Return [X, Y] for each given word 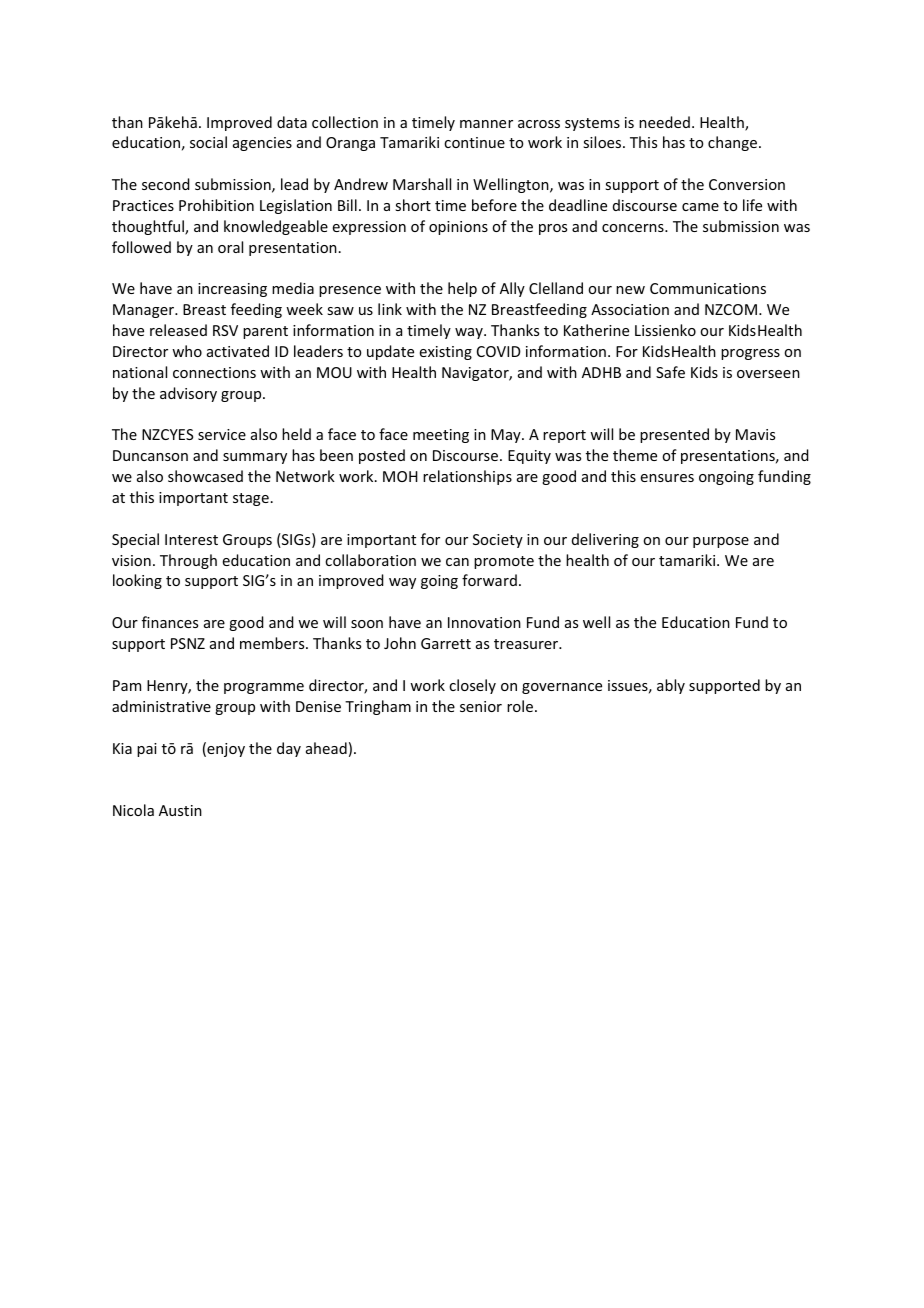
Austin [180, 810]
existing [446, 353]
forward [489, 580]
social [208, 142]
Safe [670, 372]
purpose [721, 542]
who [187, 351]
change [734, 143]
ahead [326, 748]
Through [188, 561]
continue [474, 142]
